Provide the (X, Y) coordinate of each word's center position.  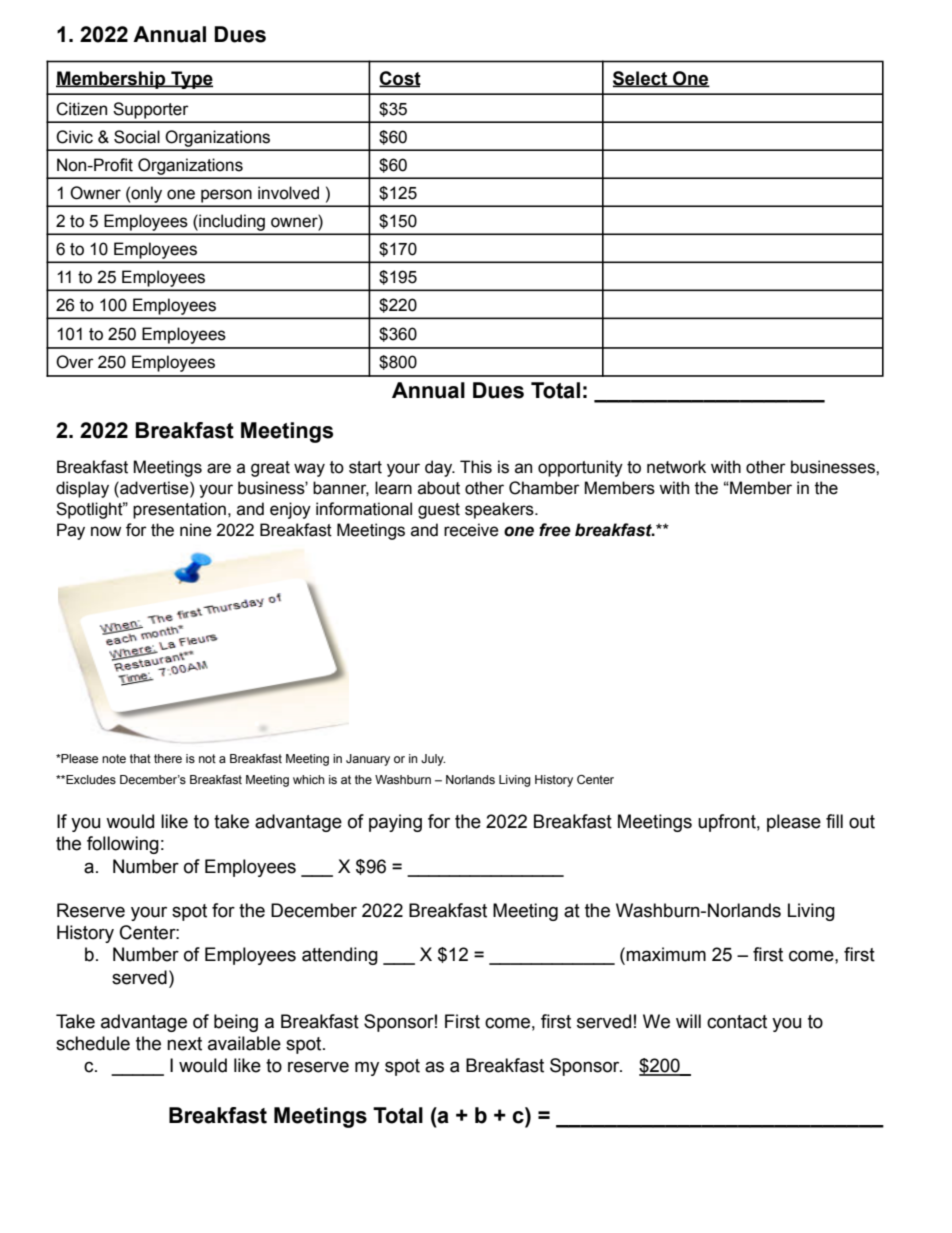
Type (191, 80)
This (476, 467)
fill (834, 821)
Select (641, 79)
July (433, 760)
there (168, 758)
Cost (400, 79)
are (219, 468)
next (184, 1044)
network (676, 467)
